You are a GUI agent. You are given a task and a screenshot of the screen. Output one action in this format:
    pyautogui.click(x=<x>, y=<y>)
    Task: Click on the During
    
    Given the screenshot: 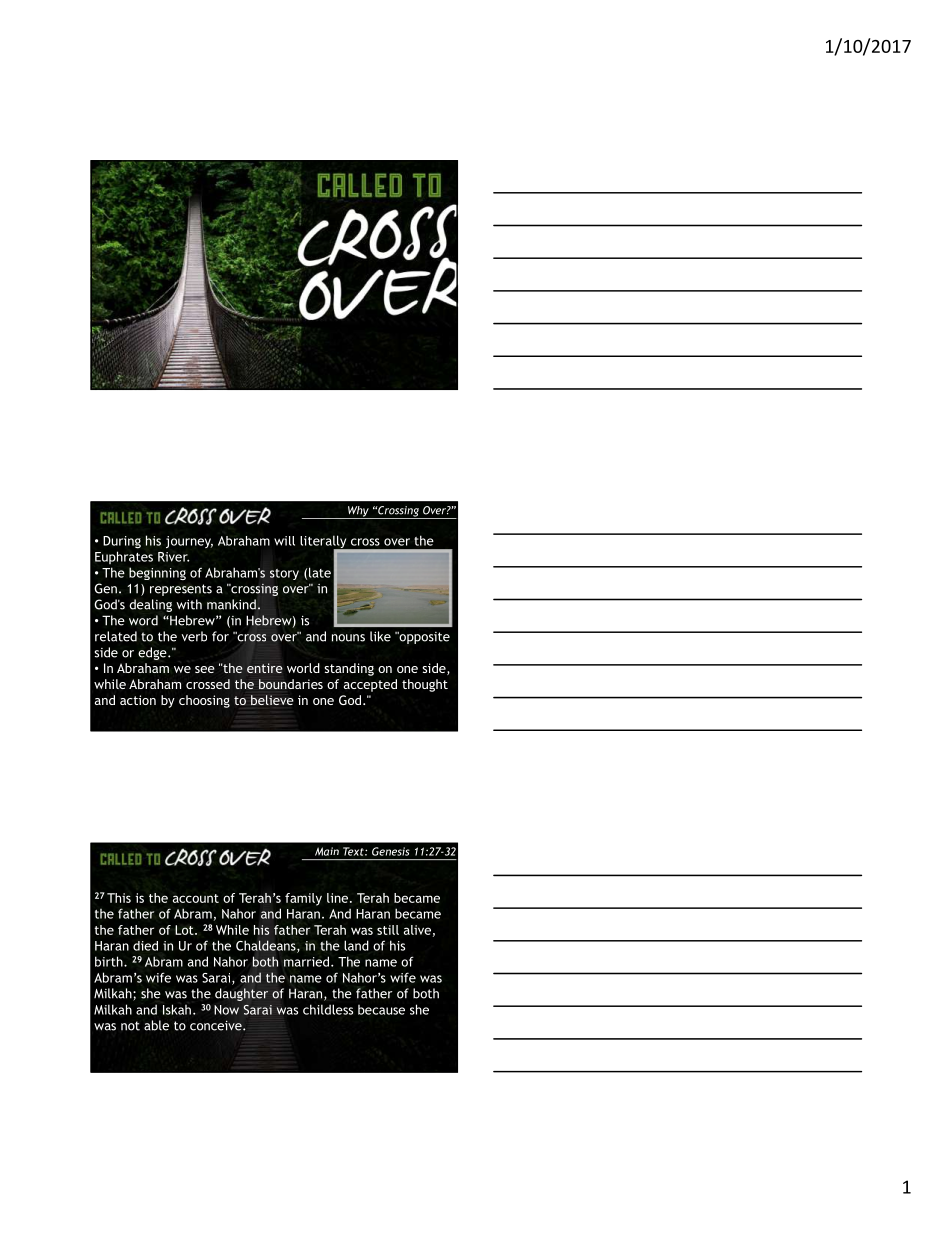 What is the action you would take?
    pyautogui.click(x=122, y=542)
